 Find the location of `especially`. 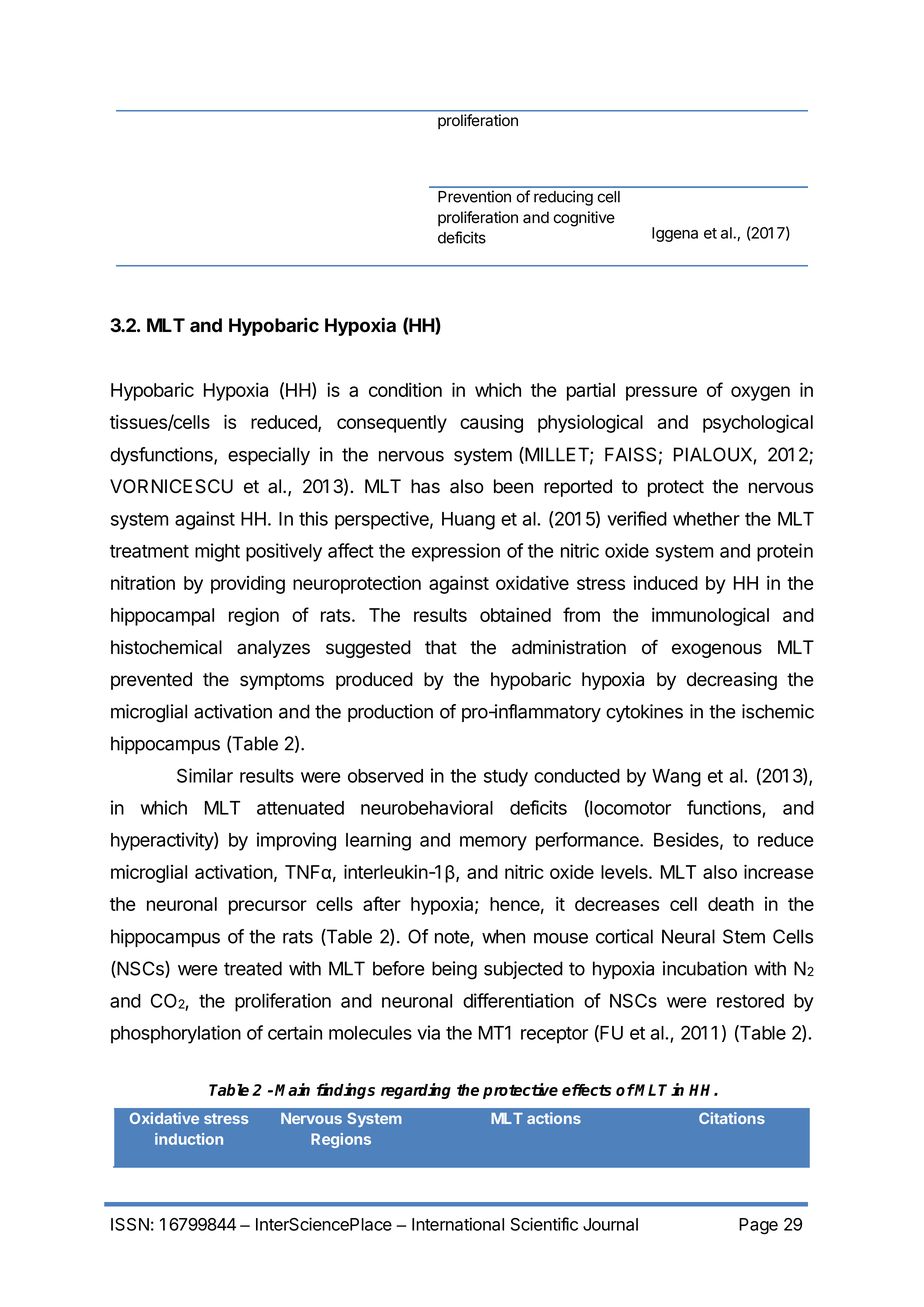

especially is located at coordinates (269, 456).
